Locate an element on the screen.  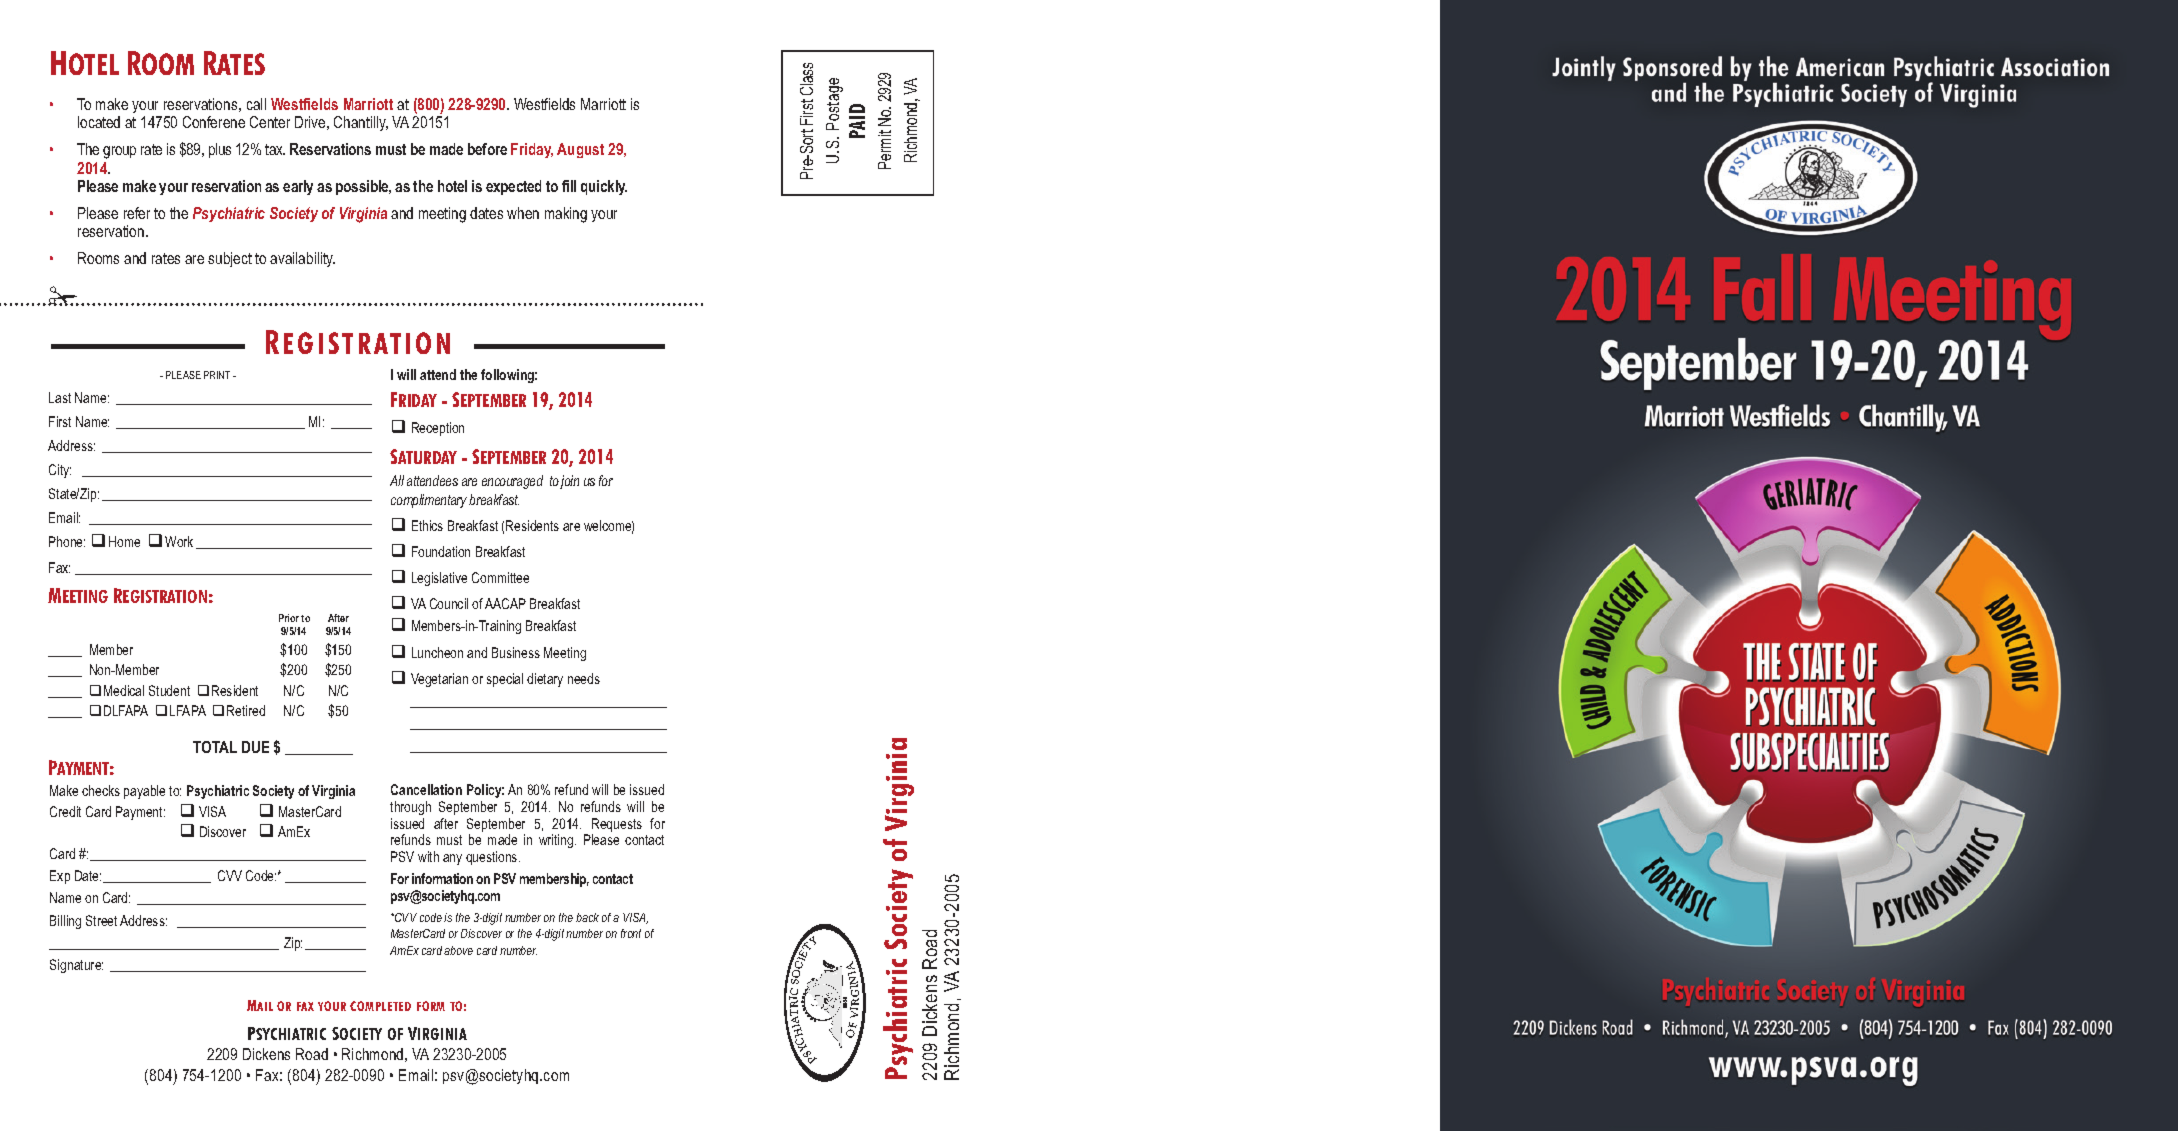
group is located at coordinates (119, 152).
